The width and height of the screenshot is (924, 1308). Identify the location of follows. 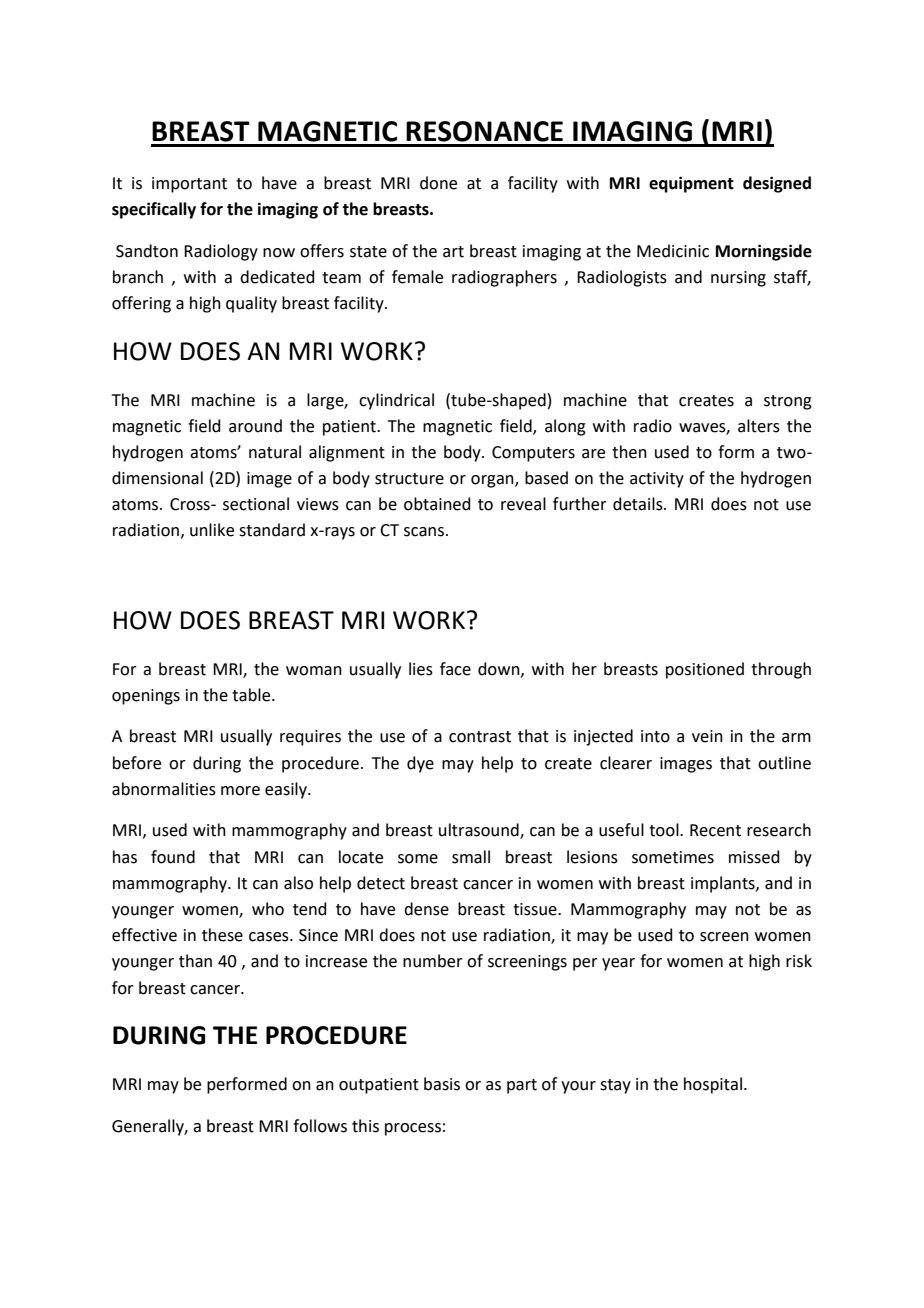
(320, 1126).
